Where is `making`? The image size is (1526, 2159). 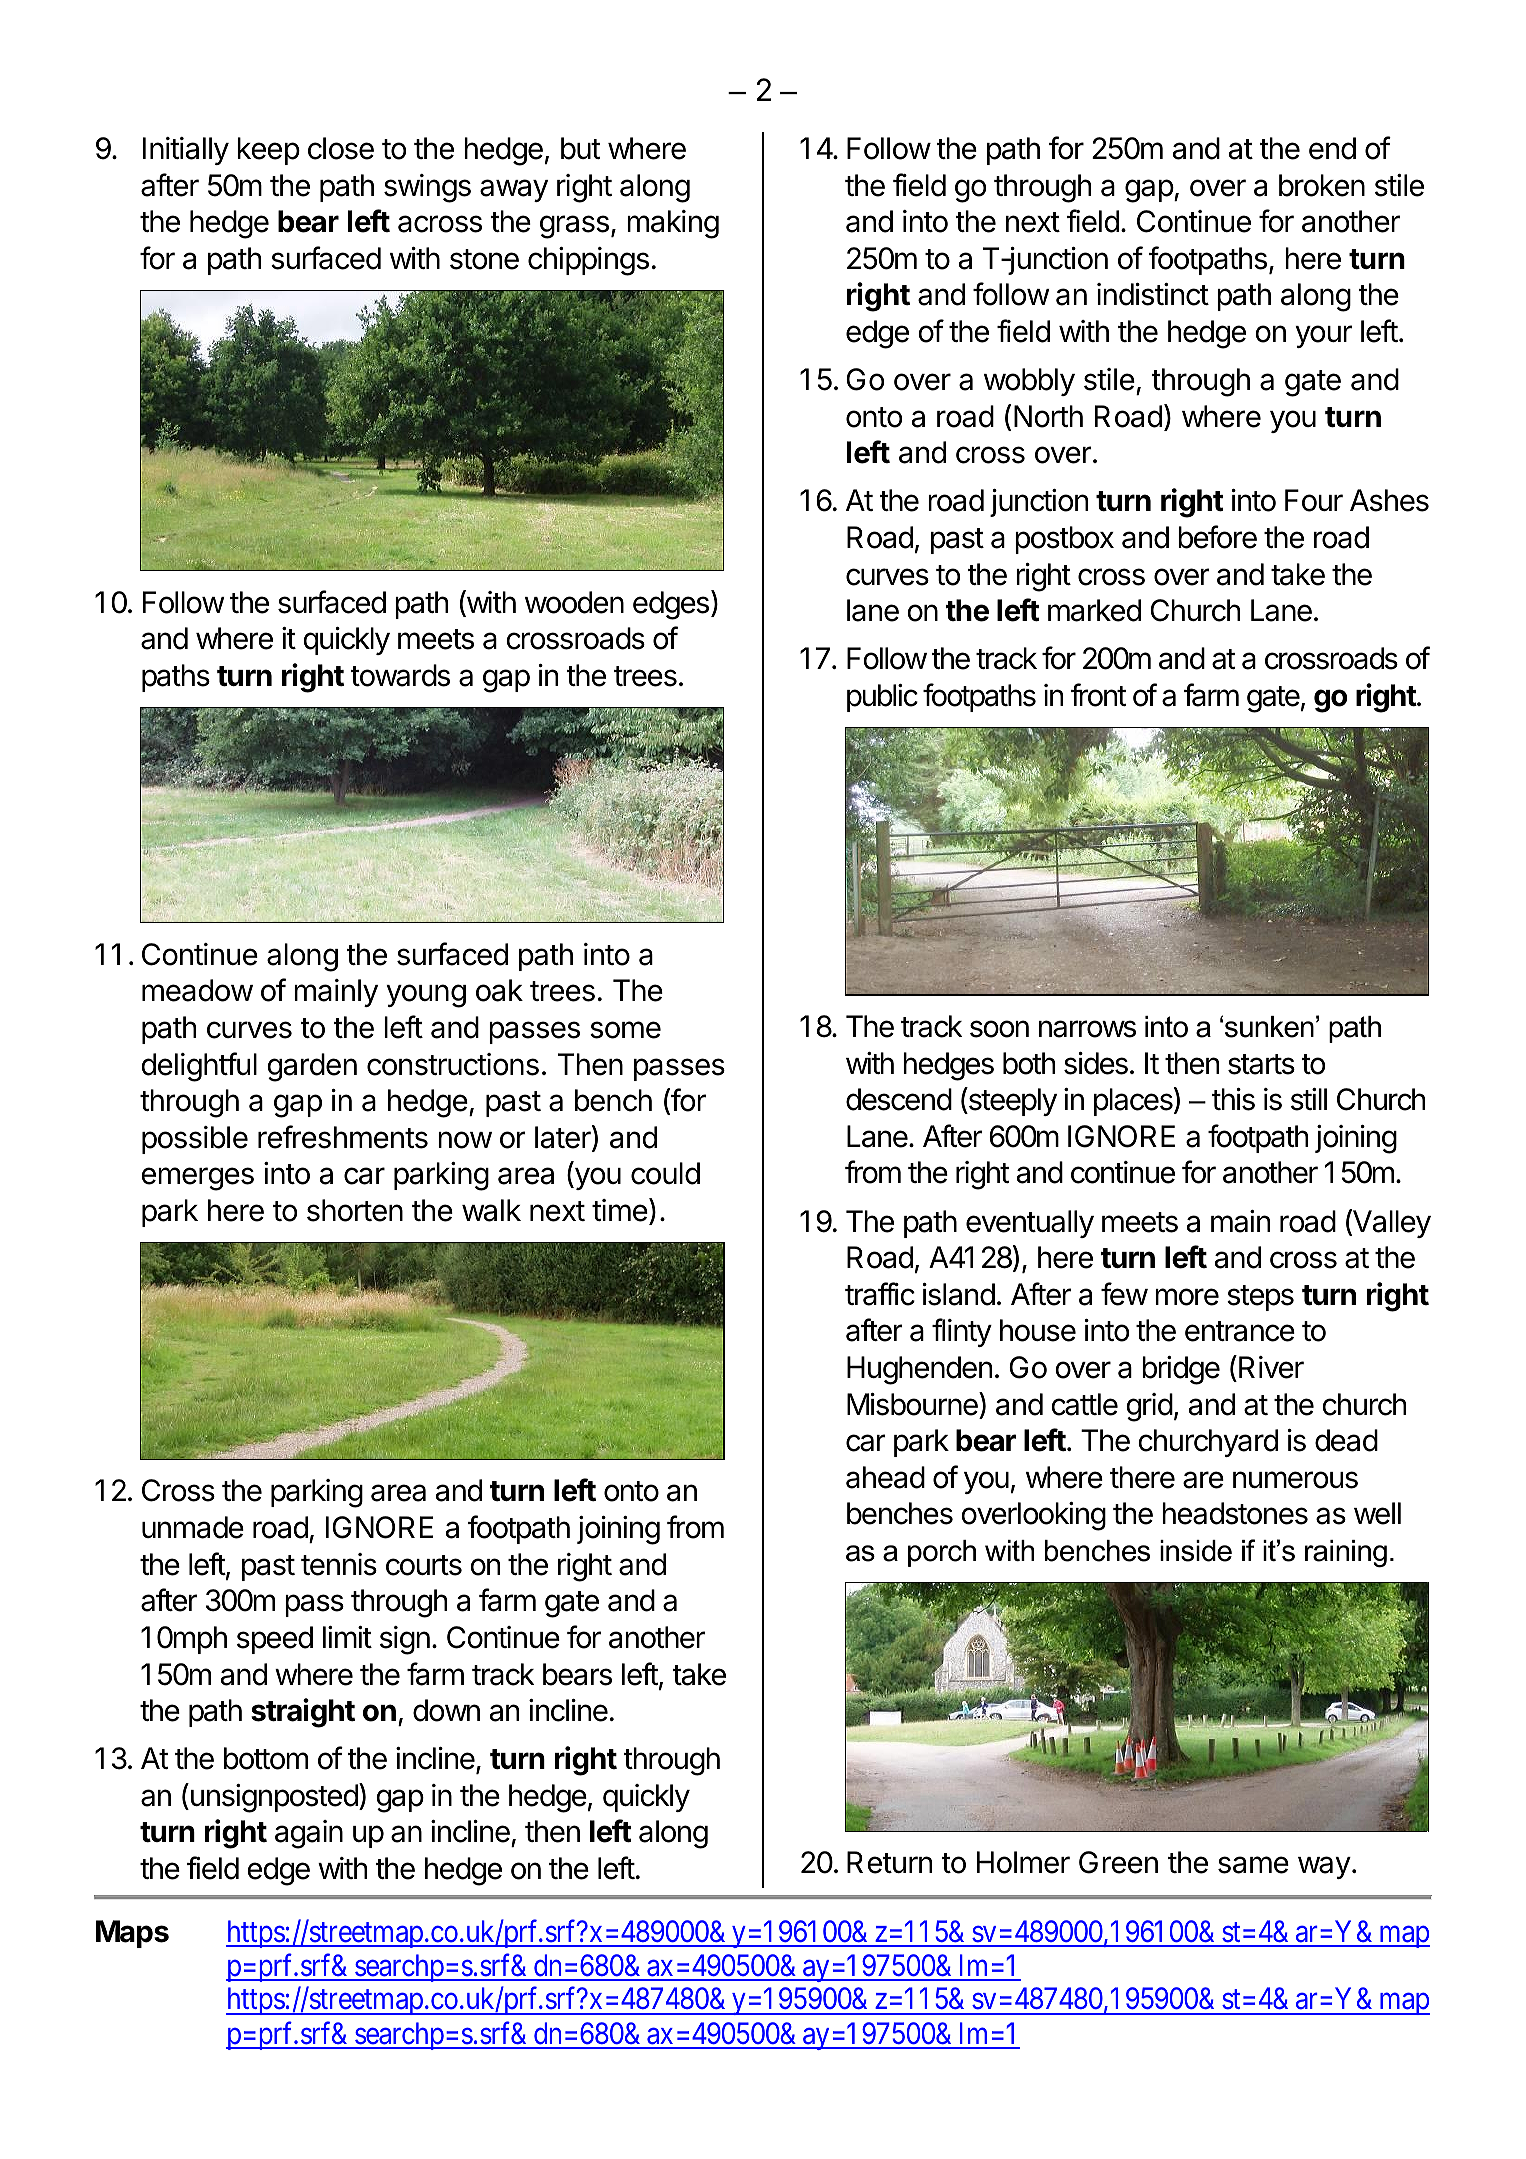
making is located at coordinates (673, 224).
